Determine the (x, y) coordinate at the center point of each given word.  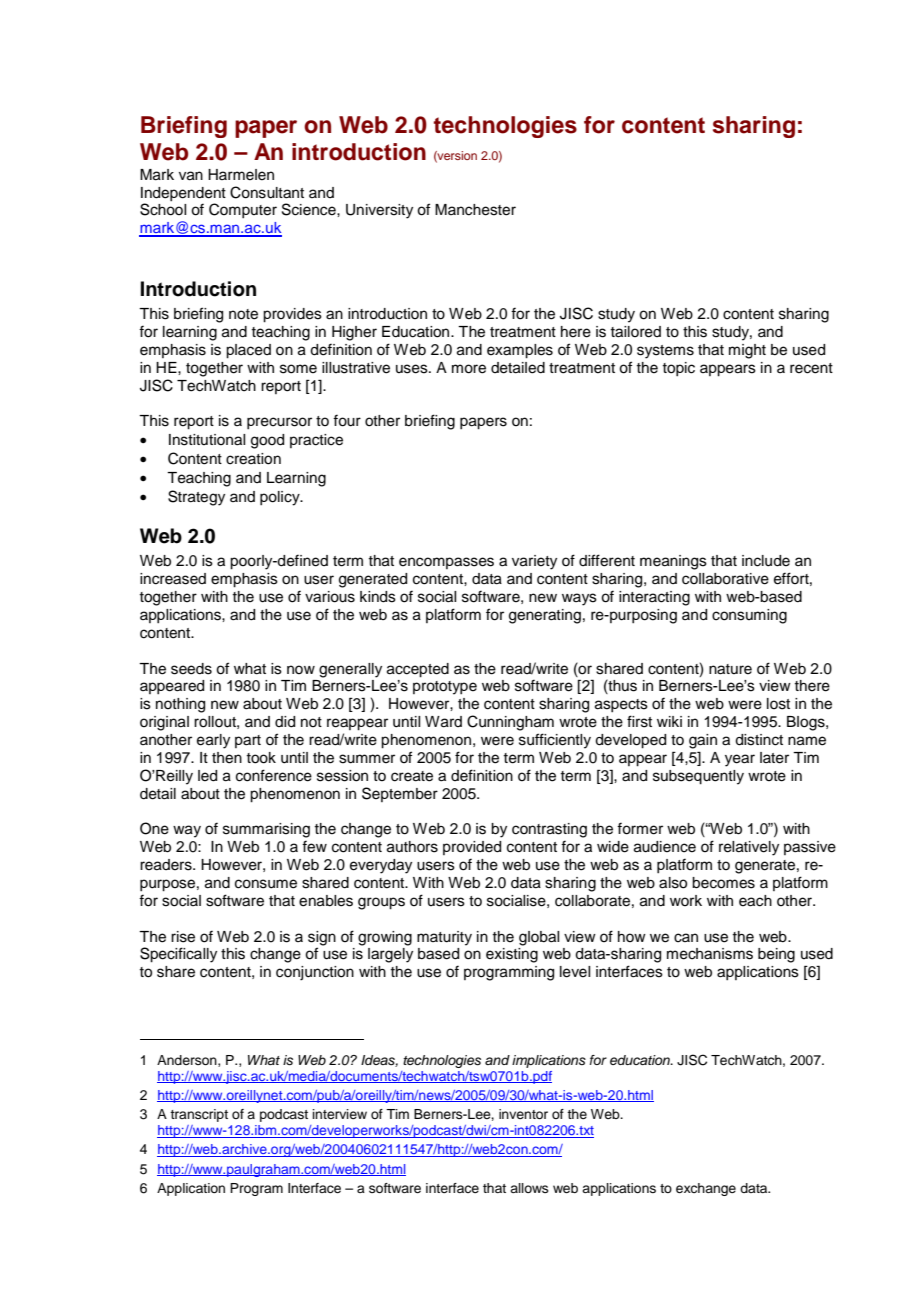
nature (730, 669)
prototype (445, 688)
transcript (199, 1115)
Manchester (475, 210)
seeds (191, 669)
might (747, 351)
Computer (243, 210)
